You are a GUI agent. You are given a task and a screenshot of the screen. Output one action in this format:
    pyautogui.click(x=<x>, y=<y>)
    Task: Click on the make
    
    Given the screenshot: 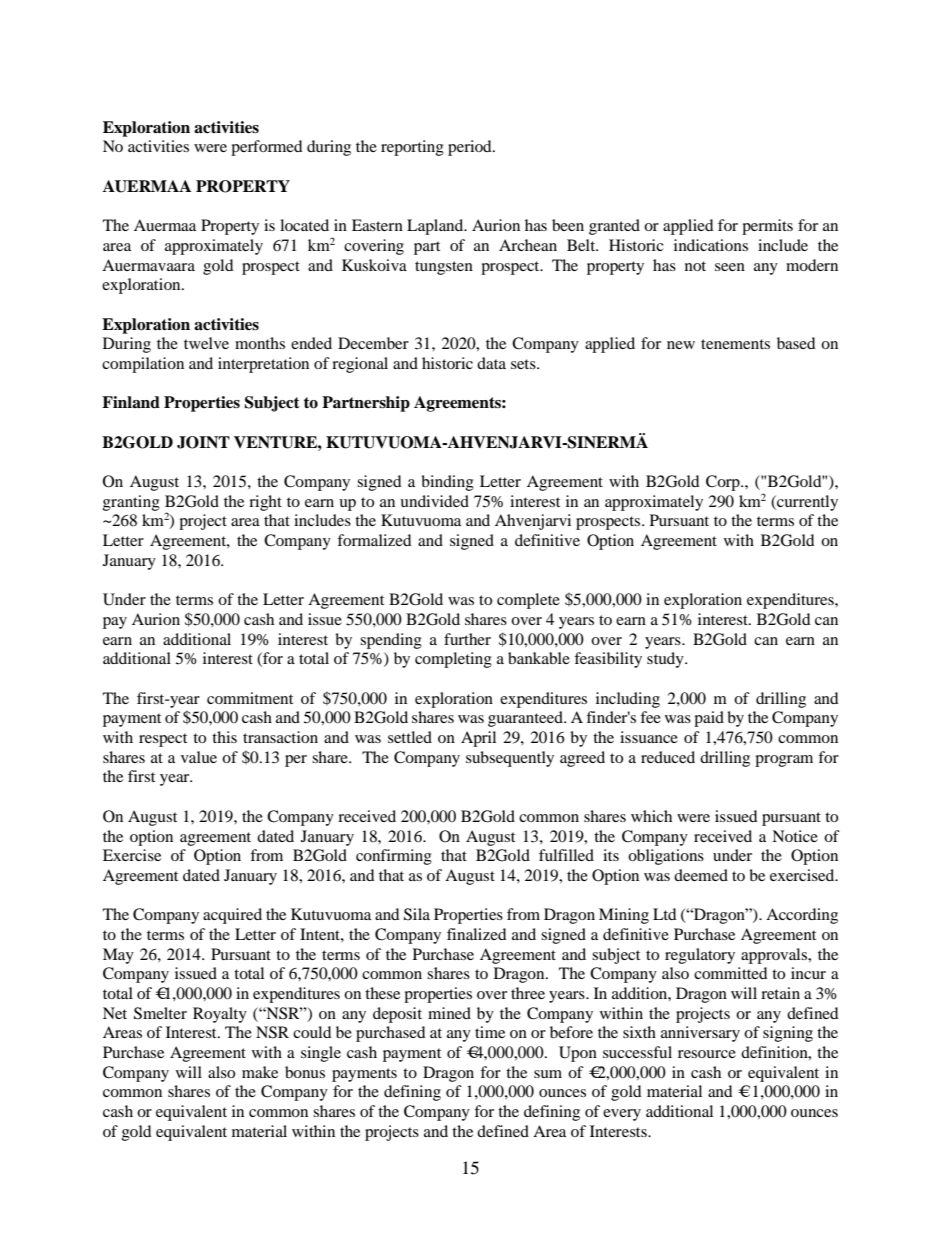 What is the action you would take?
    pyautogui.click(x=260, y=1072)
